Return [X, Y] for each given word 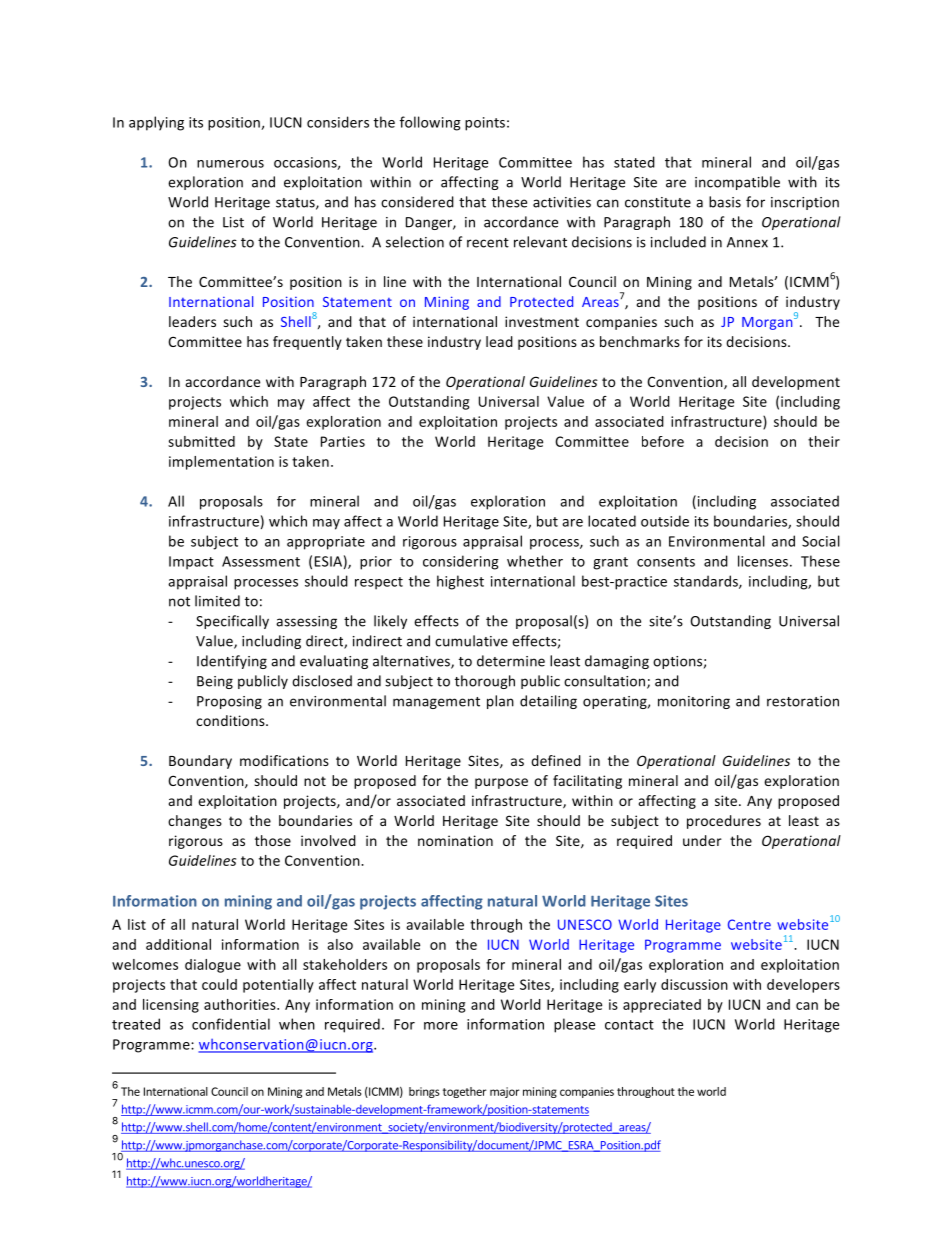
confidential [231, 1024]
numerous [230, 164]
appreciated [662, 1006]
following [430, 123]
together [465, 1092]
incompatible [737, 183]
